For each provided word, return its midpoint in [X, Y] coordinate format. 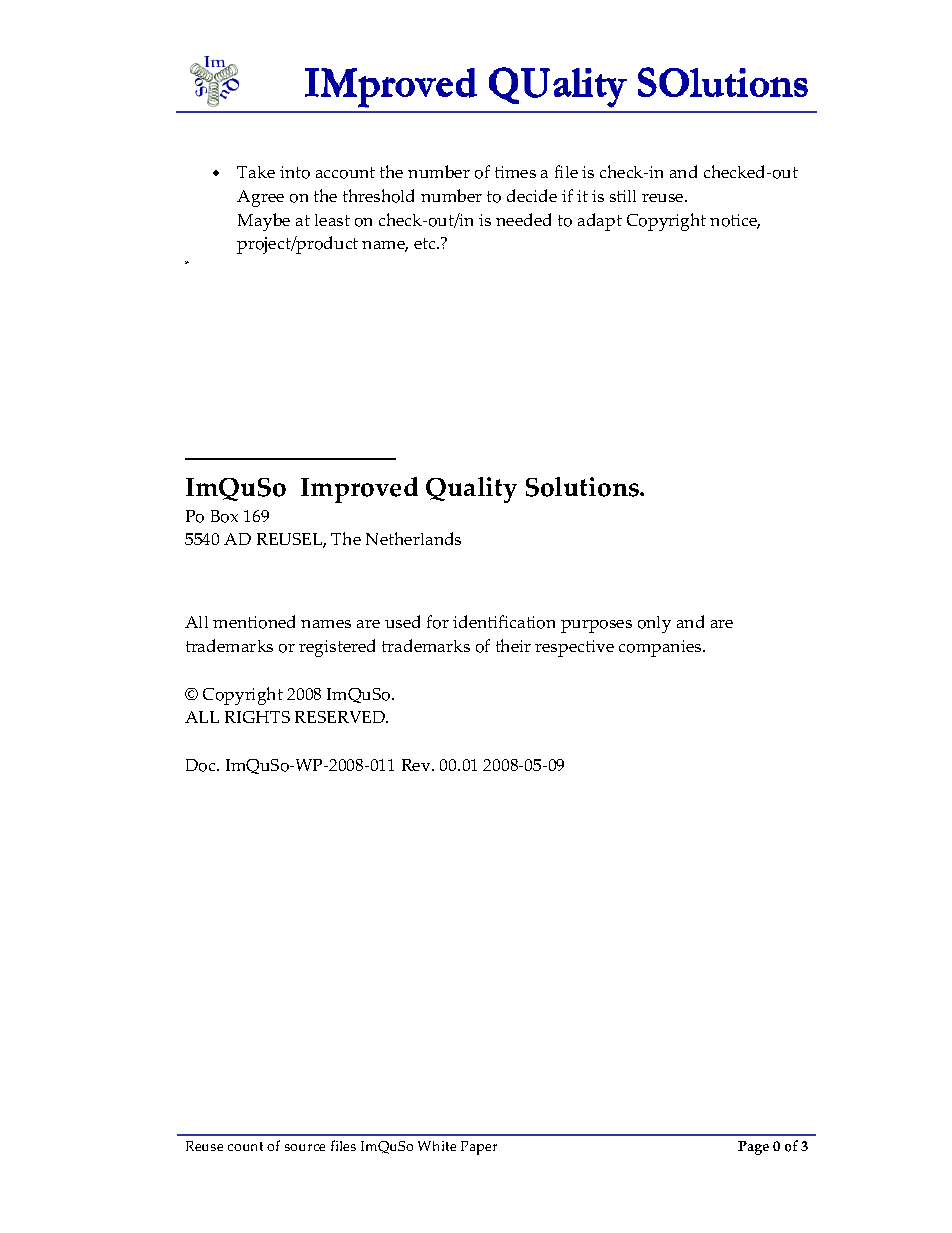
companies [661, 648]
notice [735, 221]
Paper [479, 1148]
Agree [260, 198]
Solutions [583, 487]
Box [224, 516]
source [305, 1147]
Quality [471, 490]
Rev [417, 765]
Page [753, 1148]
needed [523, 219]
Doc [202, 765]
